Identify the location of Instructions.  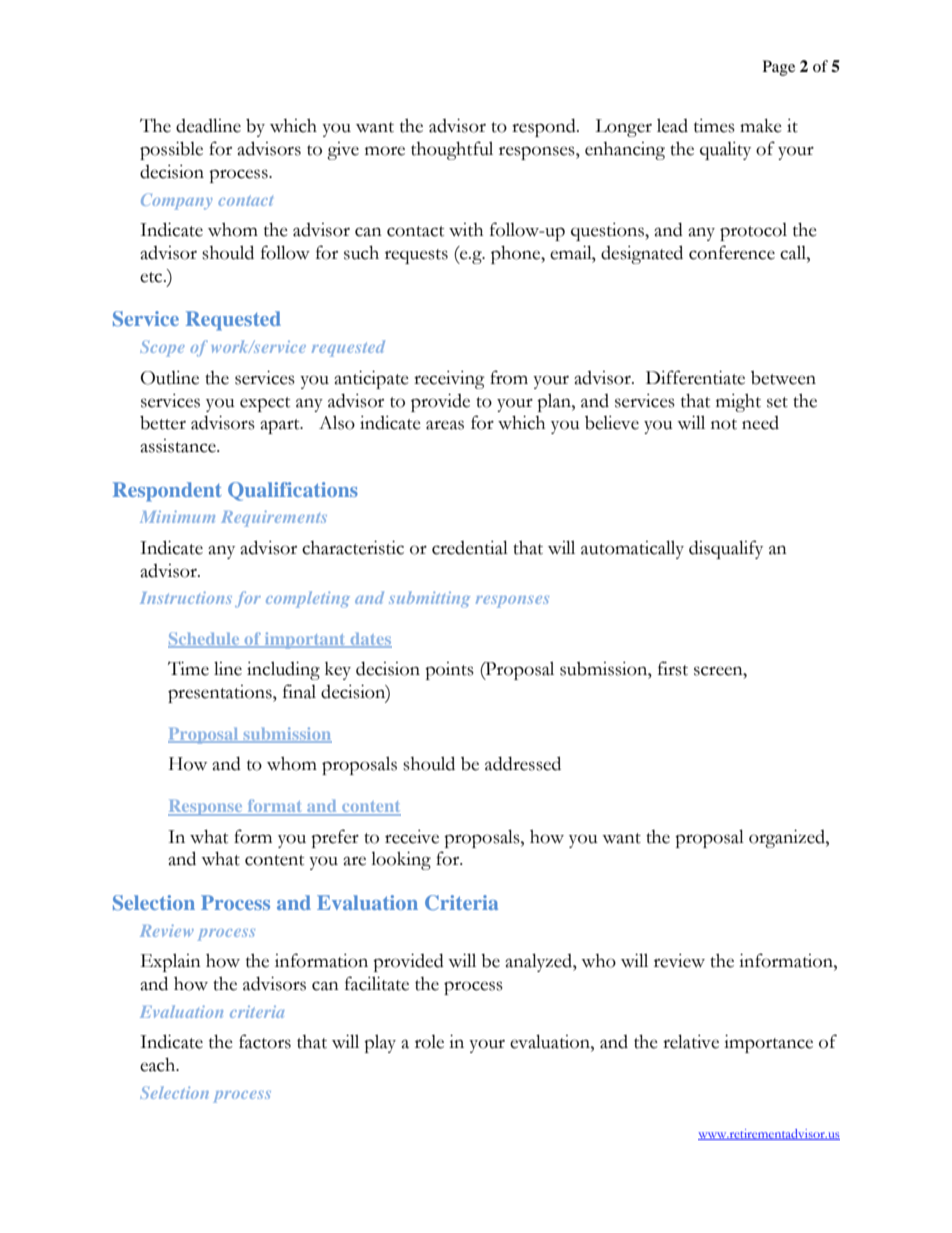
(186, 597).
